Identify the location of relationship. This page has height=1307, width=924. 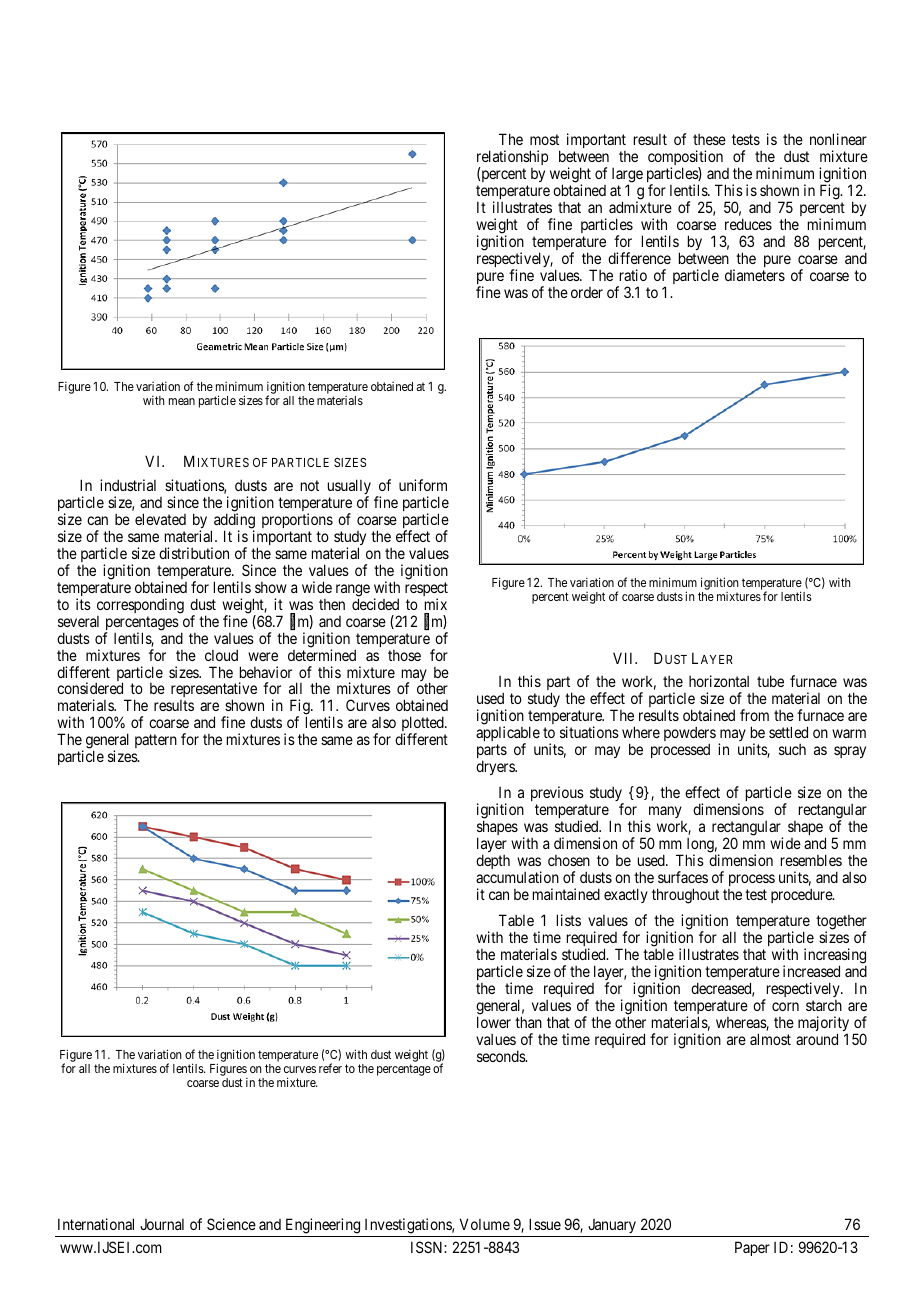
(512, 159).
